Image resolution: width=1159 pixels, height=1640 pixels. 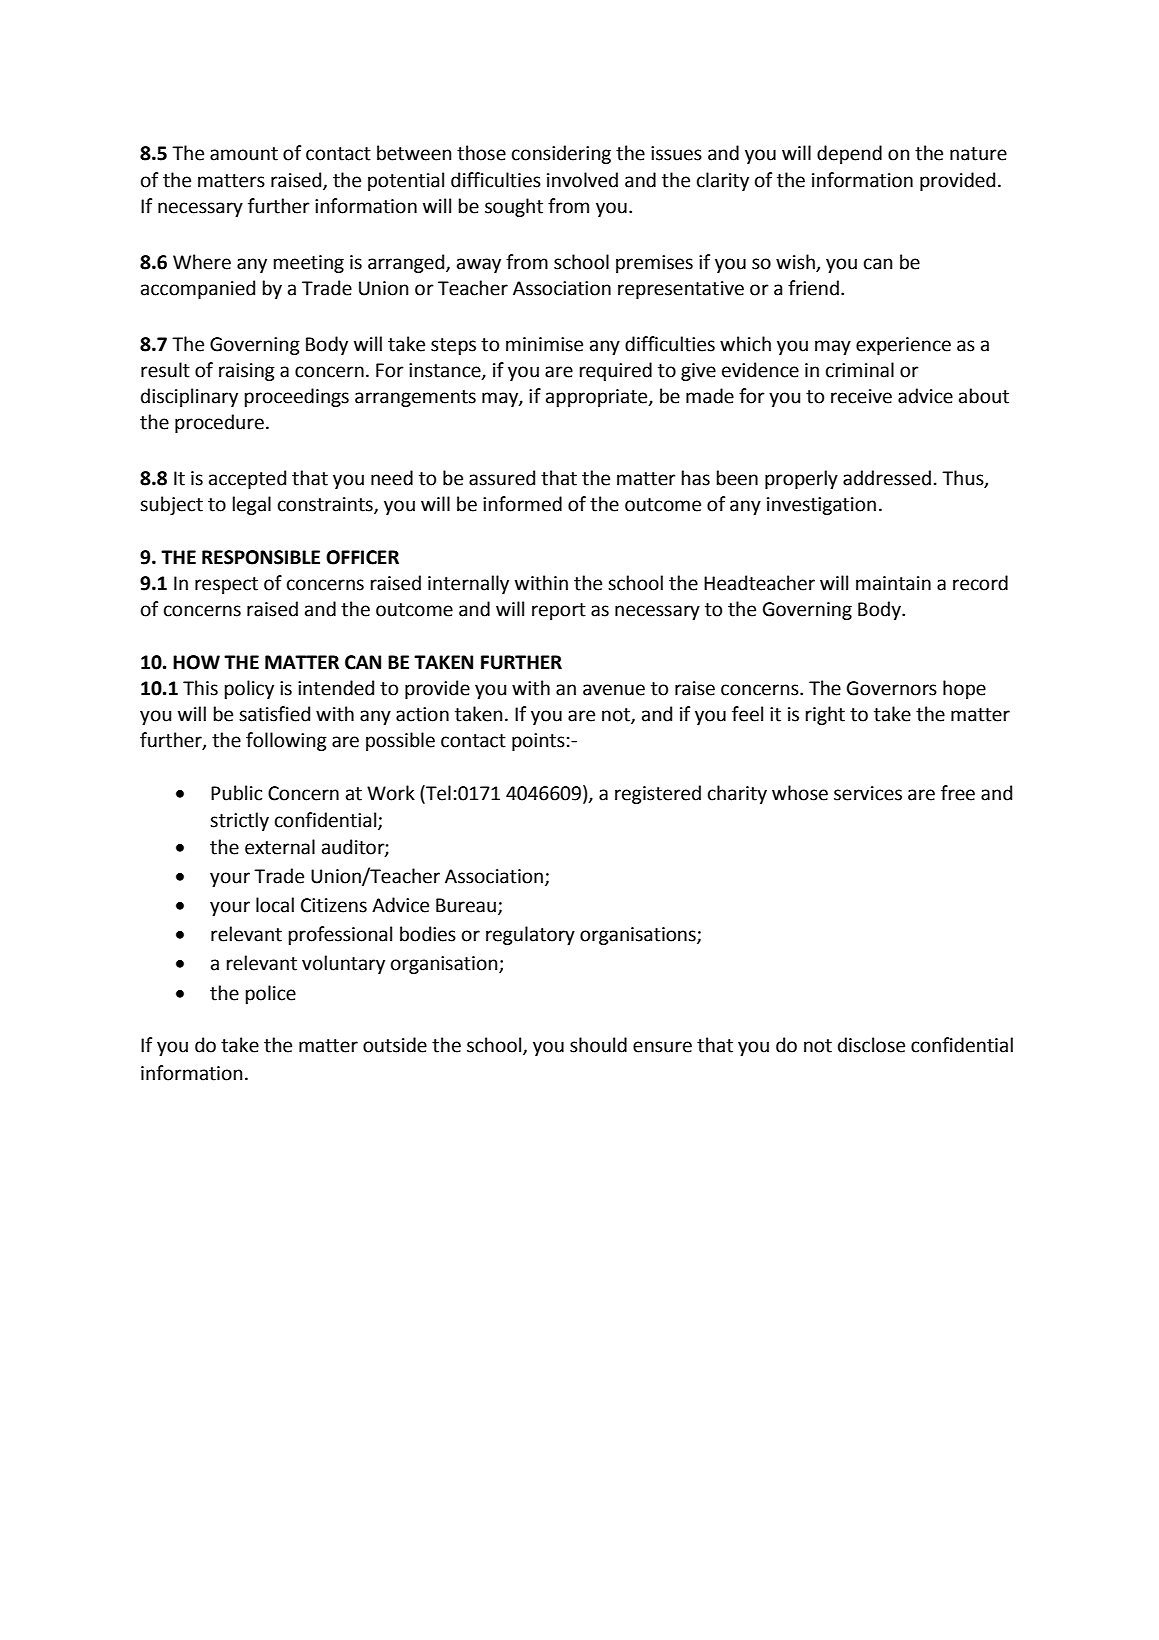 I want to click on services, so click(x=868, y=793).
